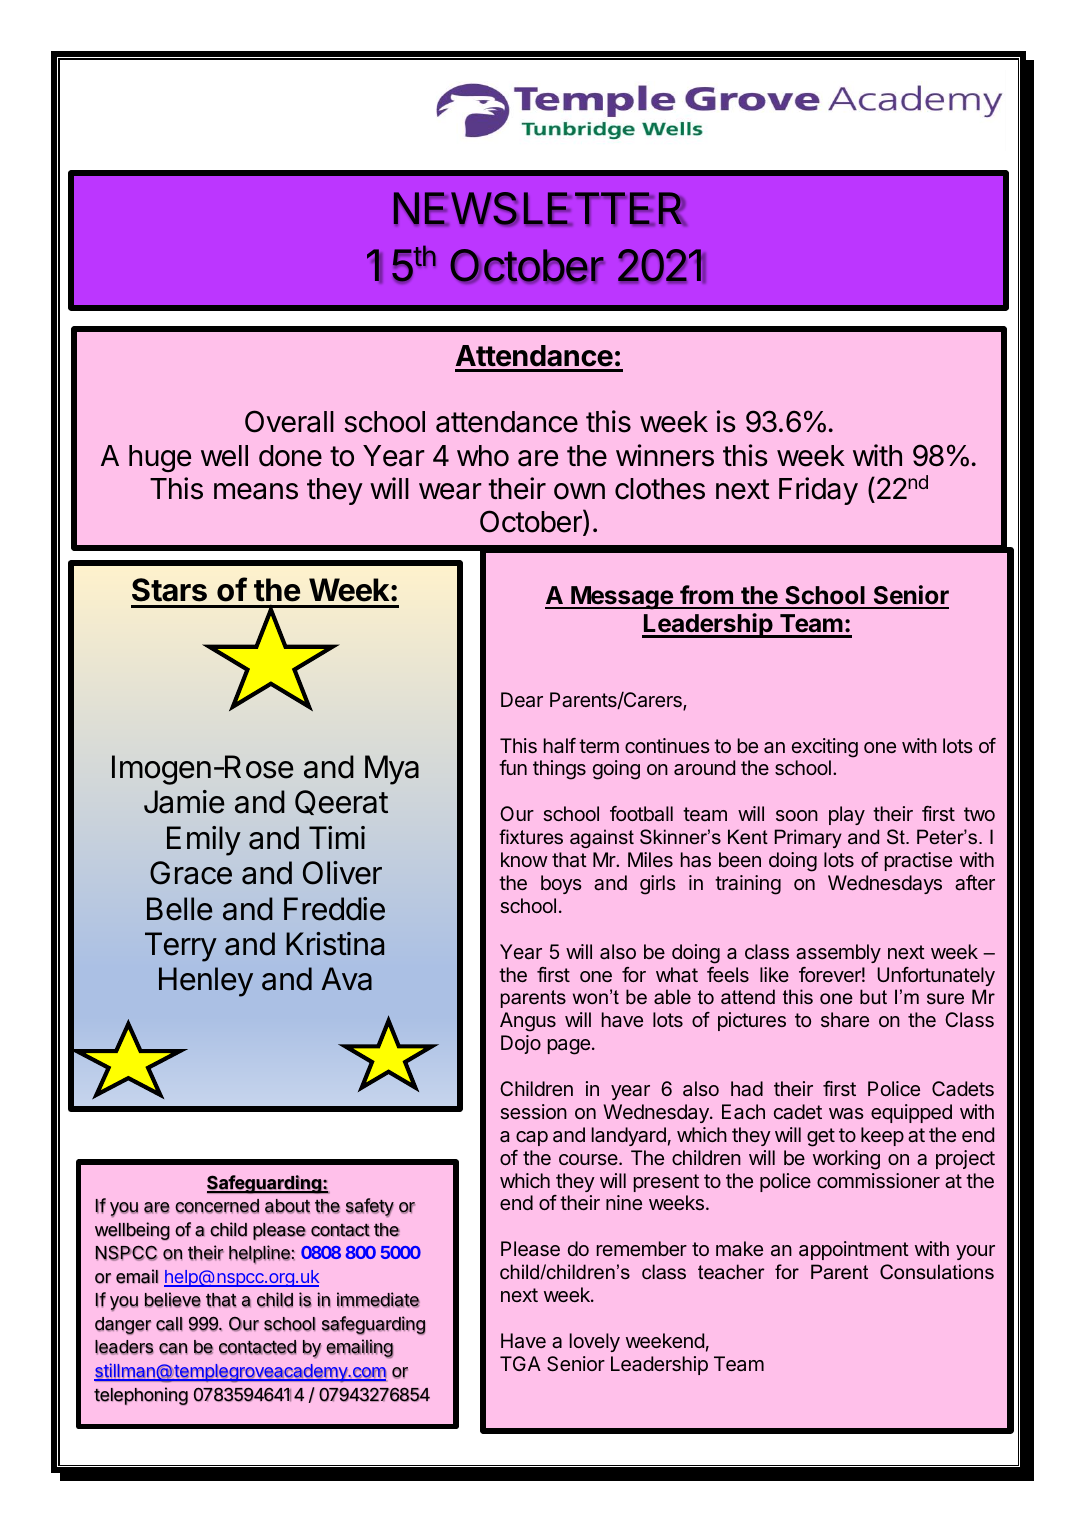  What do you see at coordinates (847, 815) in the screenshot?
I see `play` at bounding box center [847, 815].
